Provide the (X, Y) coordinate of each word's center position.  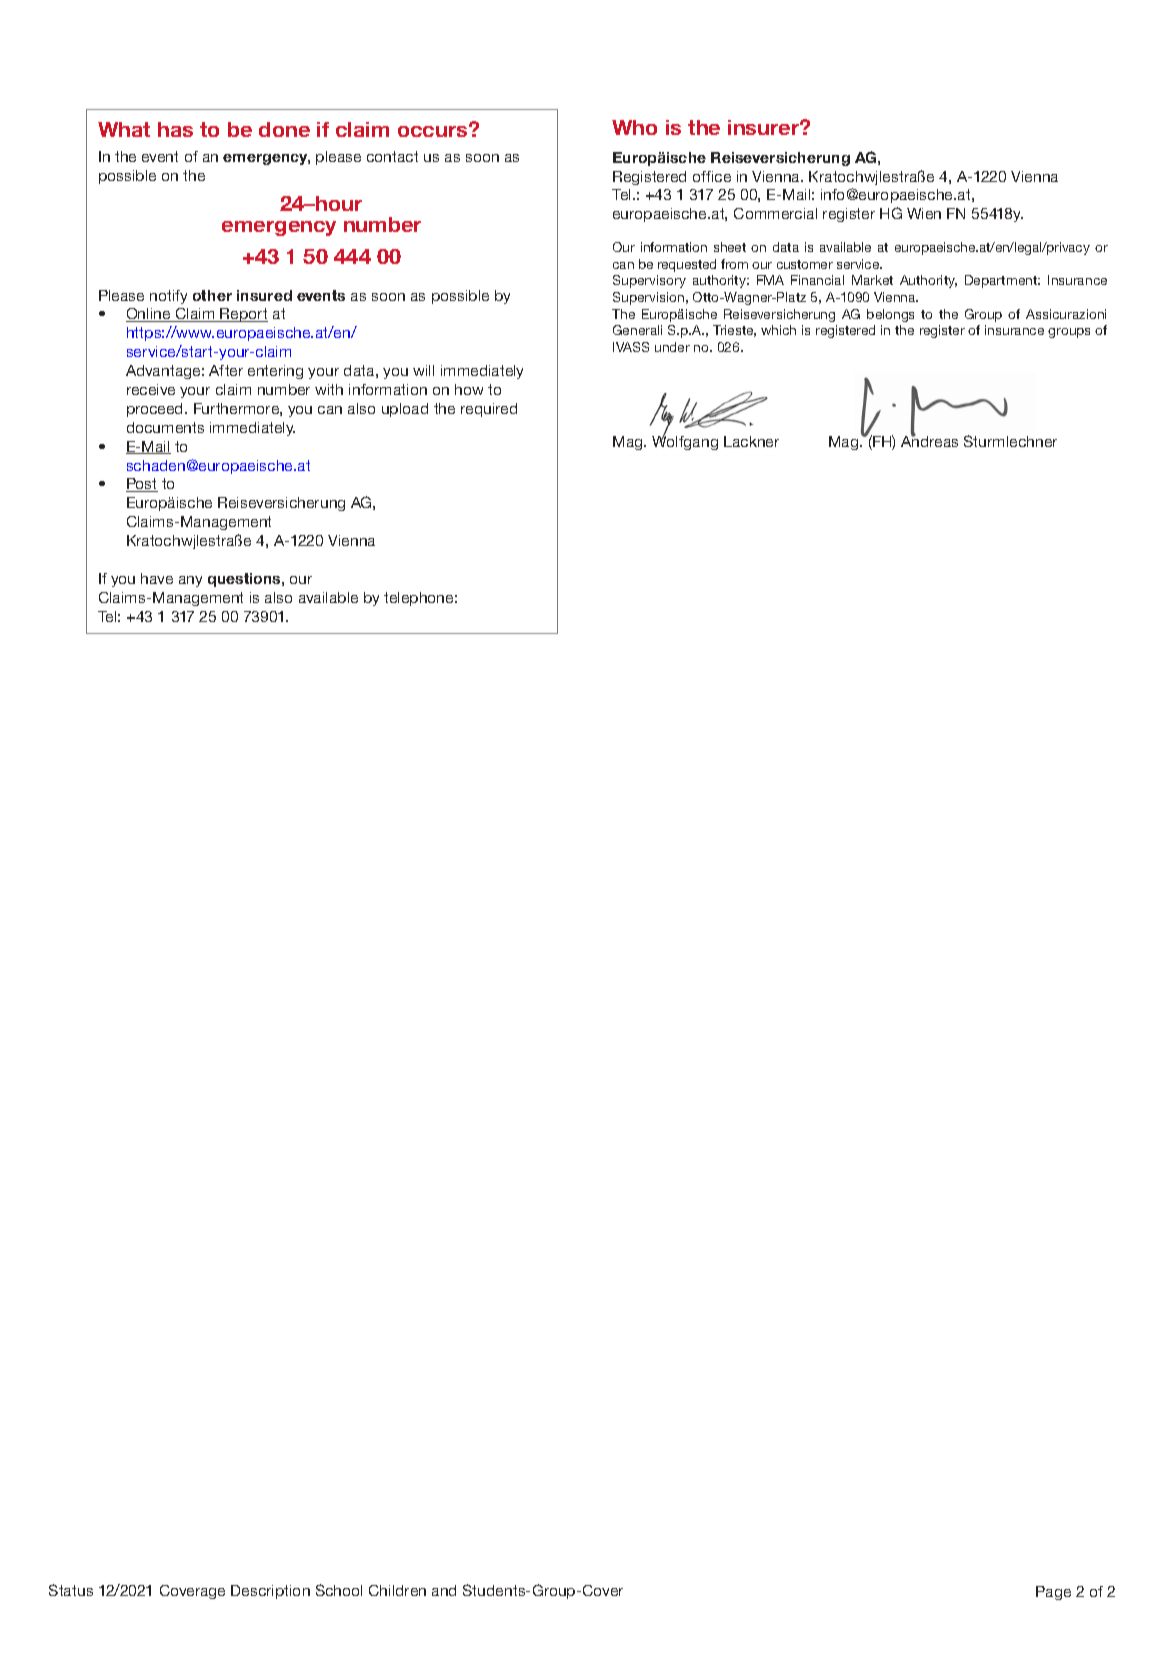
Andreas (929, 440)
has (175, 129)
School (339, 1590)
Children (397, 1590)
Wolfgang (685, 442)
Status (71, 1590)
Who (634, 127)
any (190, 581)
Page (1053, 1593)
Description (270, 1592)
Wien (924, 213)
